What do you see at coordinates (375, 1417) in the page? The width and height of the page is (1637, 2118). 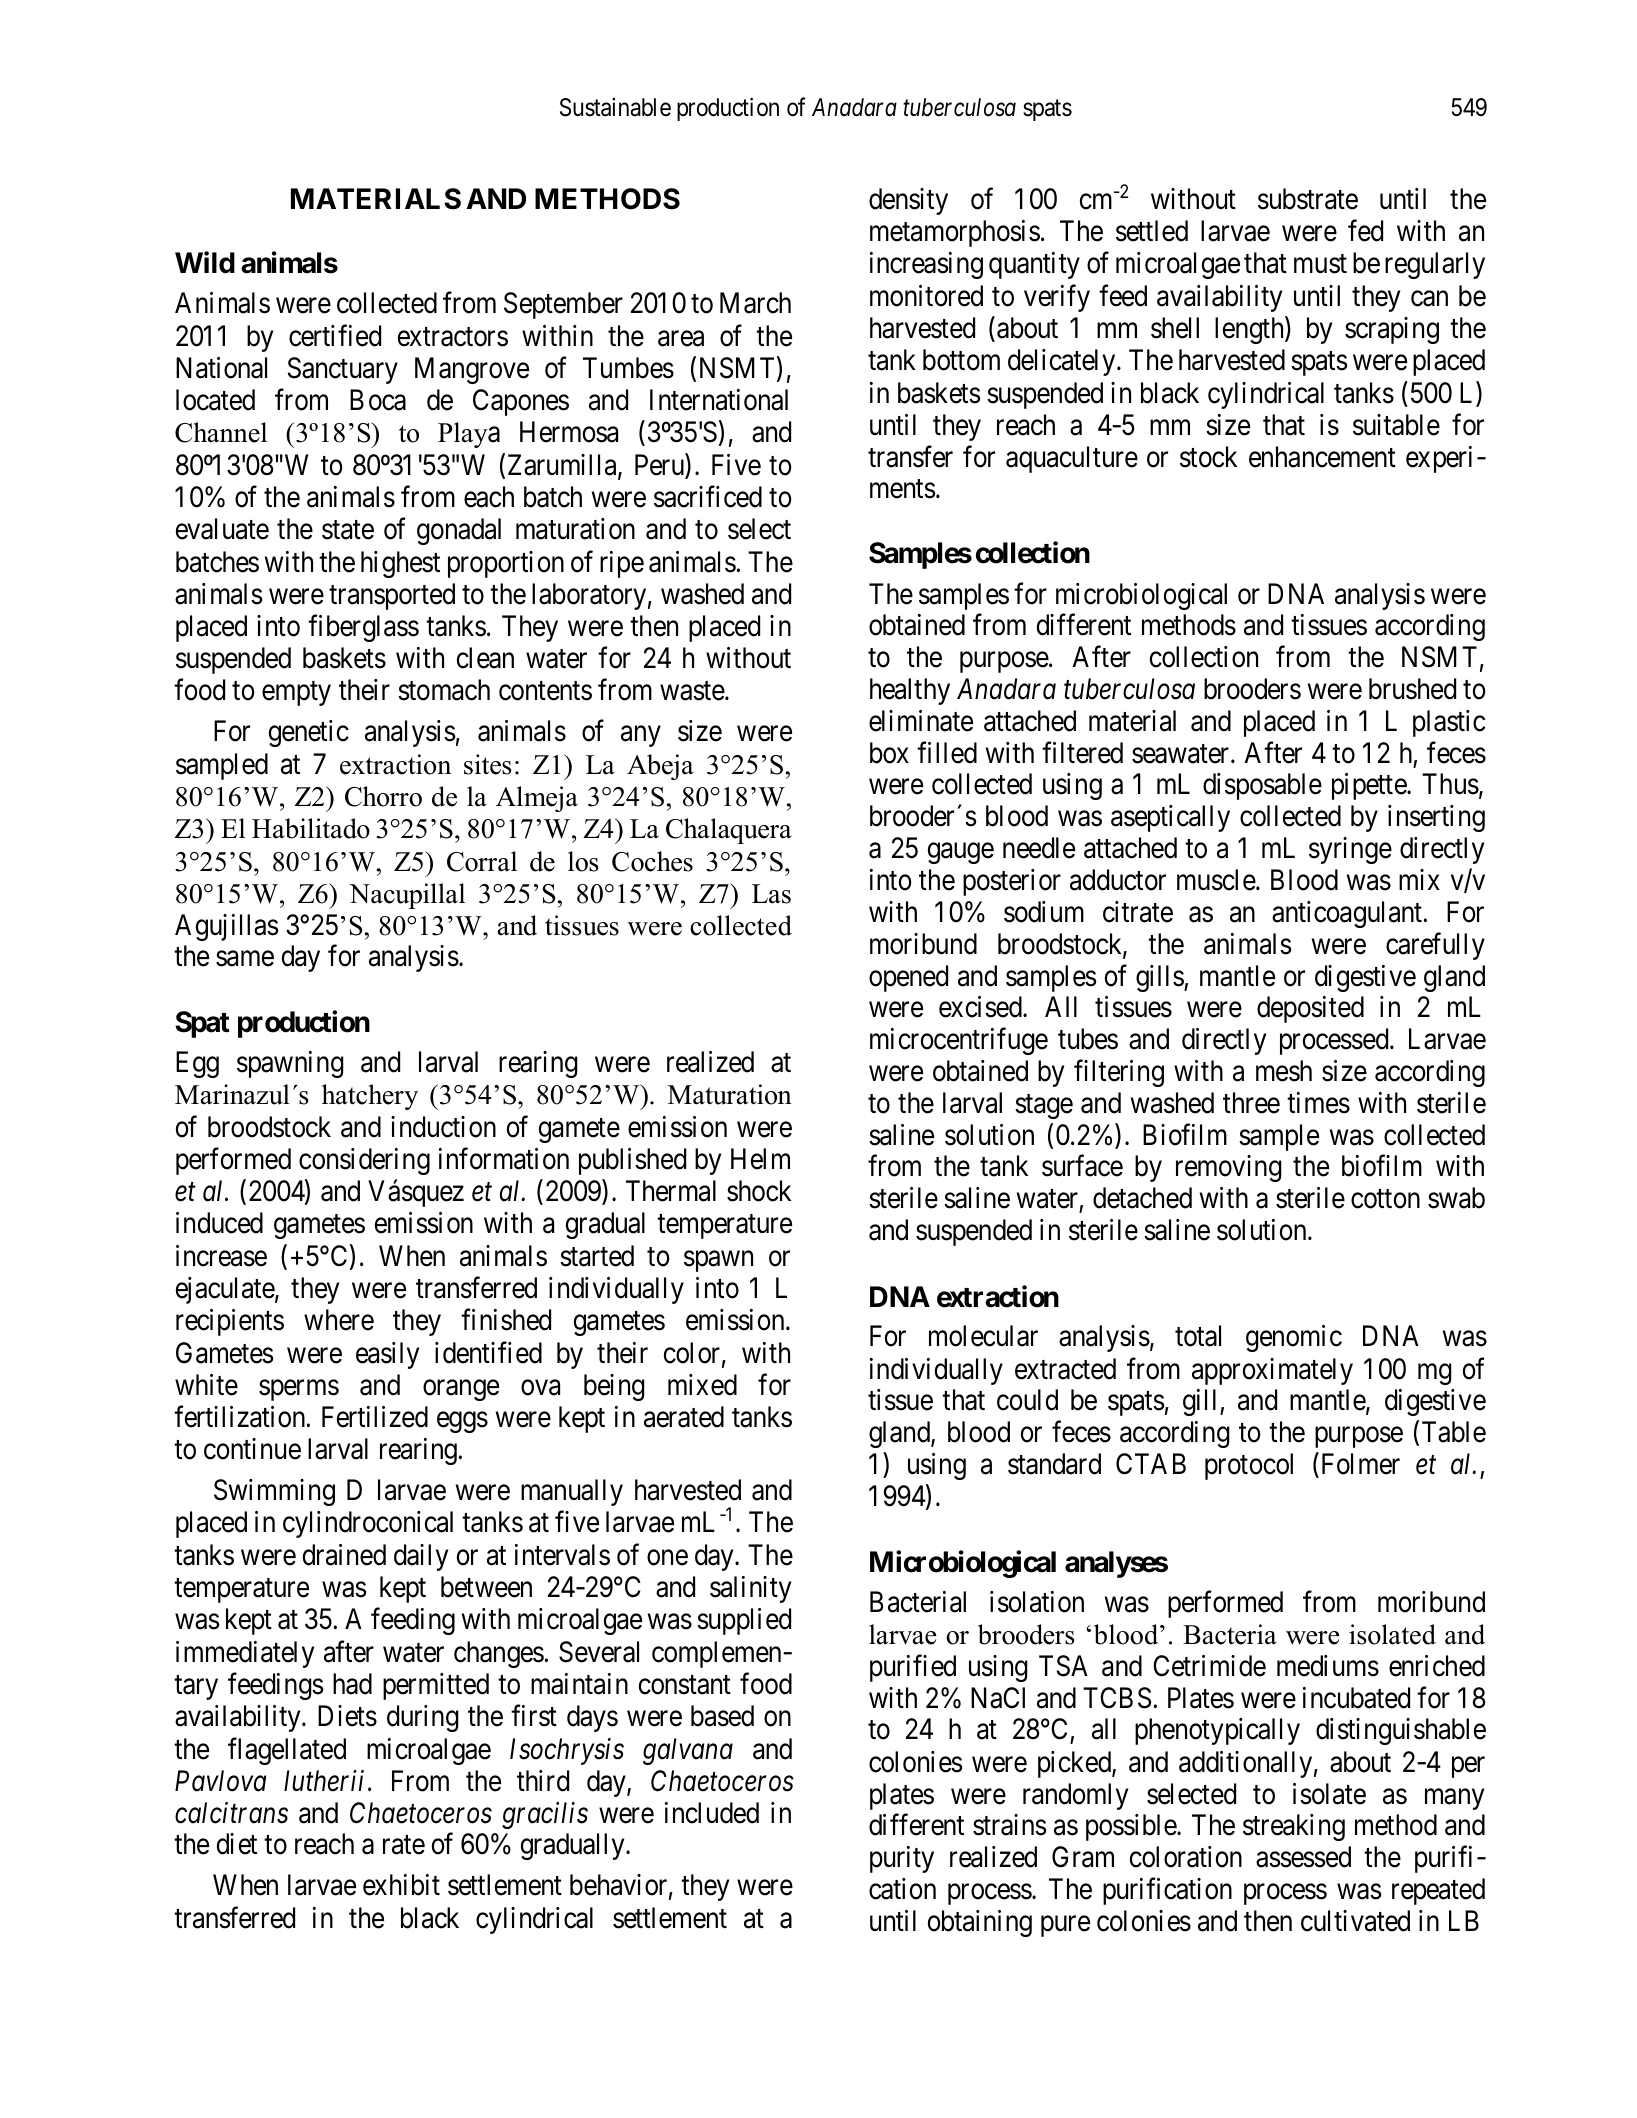 I see `Fertilized` at bounding box center [375, 1417].
